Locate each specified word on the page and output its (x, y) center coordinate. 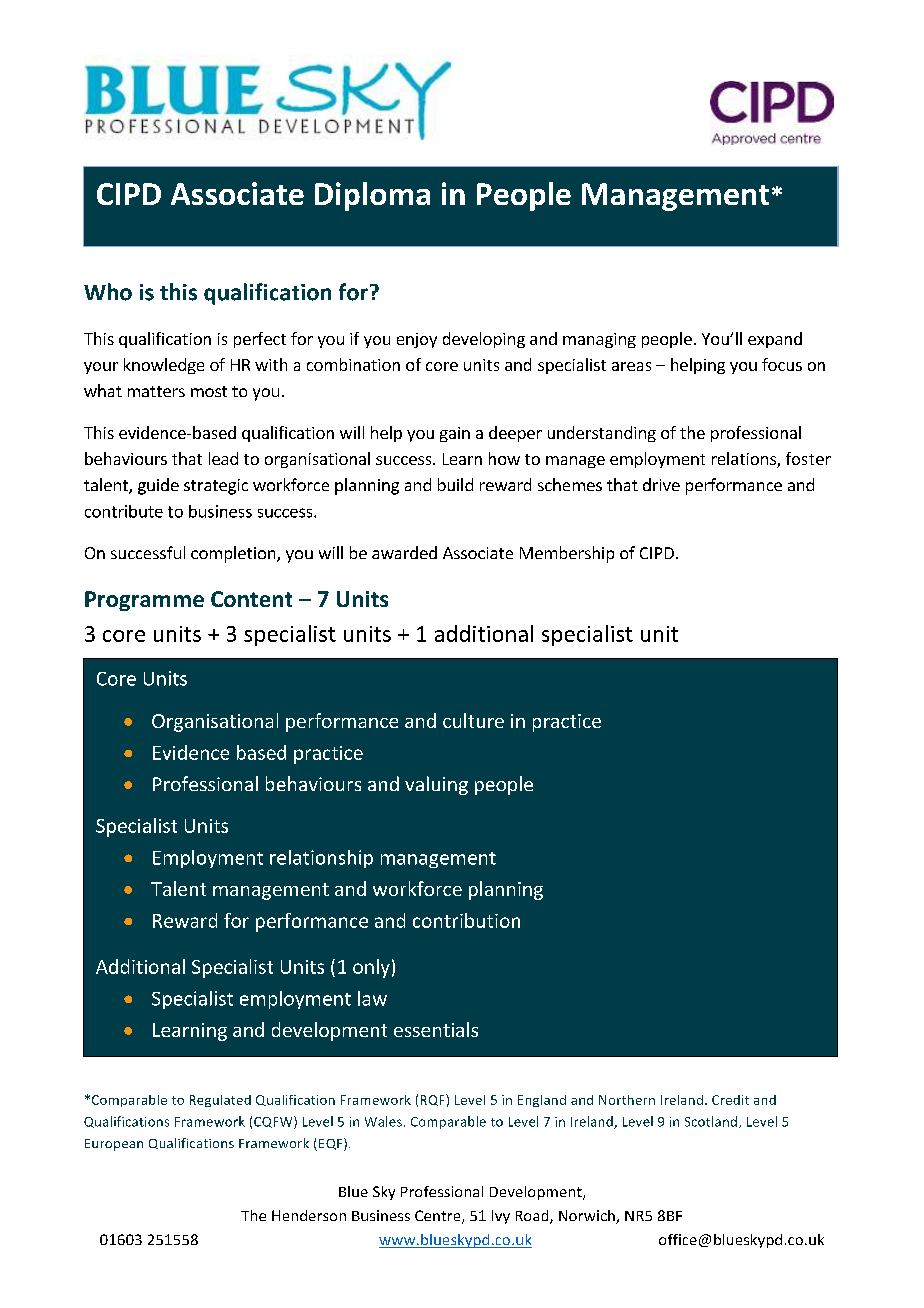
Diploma (372, 196)
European (114, 1145)
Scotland (712, 1122)
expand (775, 340)
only (371, 968)
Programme (144, 601)
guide (158, 486)
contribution (466, 920)
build (455, 484)
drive (661, 484)
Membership (567, 554)
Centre (439, 1217)
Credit (730, 1100)
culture (473, 720)
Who (108, 292)
